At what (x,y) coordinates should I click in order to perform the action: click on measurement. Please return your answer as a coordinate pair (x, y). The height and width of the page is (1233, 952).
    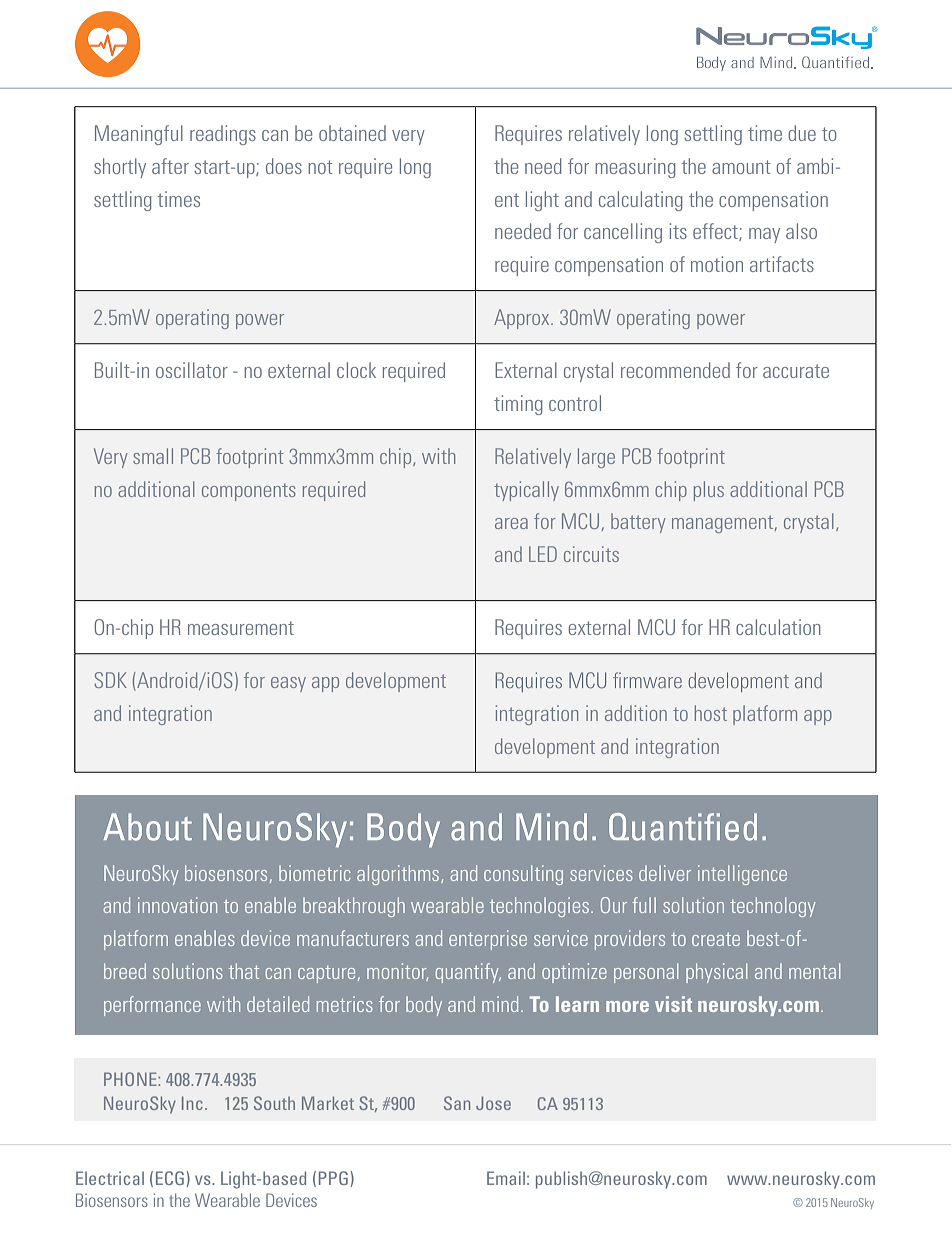
    Looking at the image, I should click on (241, 628).
